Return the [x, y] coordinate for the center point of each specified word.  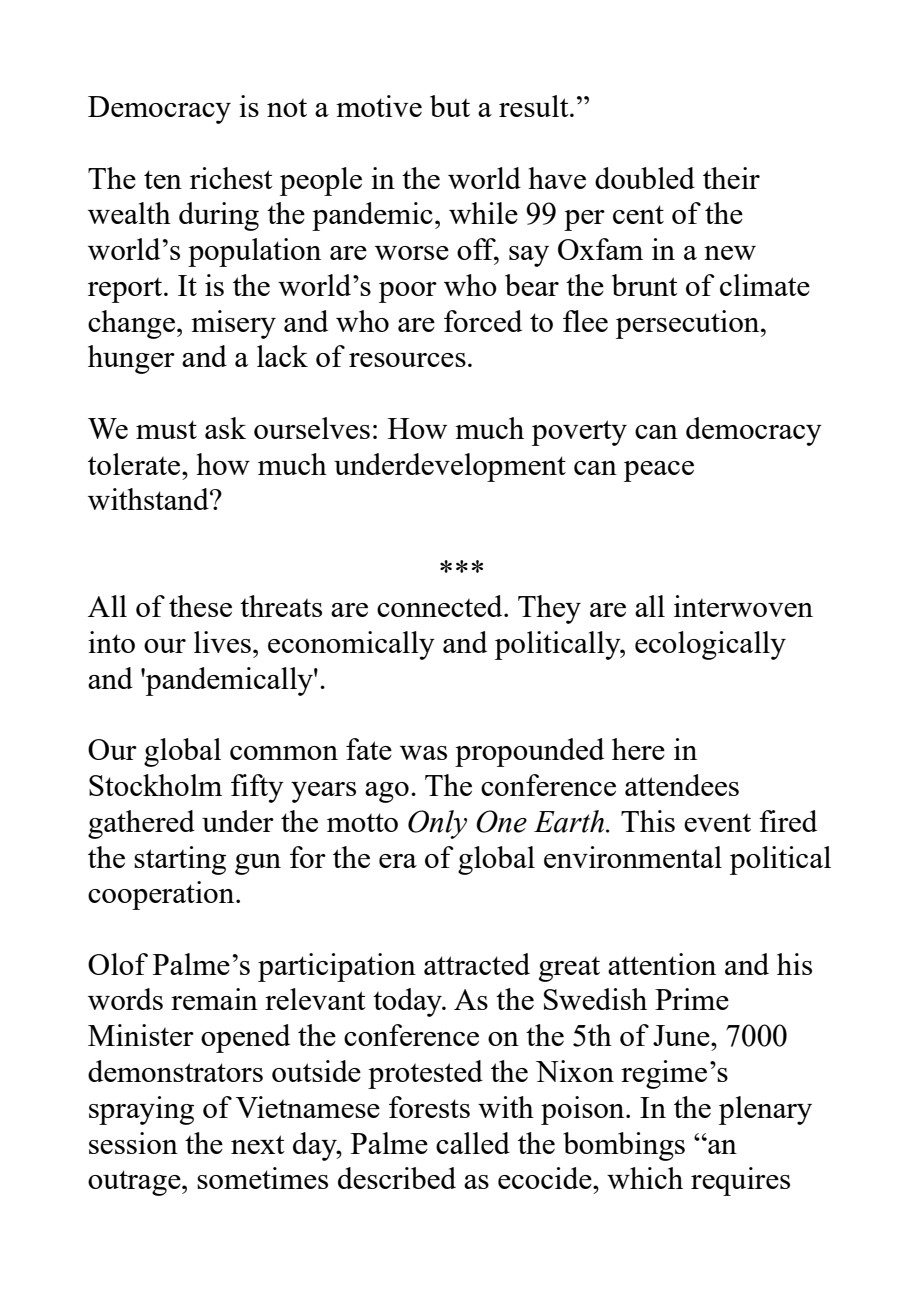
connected [441, 606]
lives [222, 642]
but [450, 106]
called [473, 1143]
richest [231, 178]
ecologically [710, 645]
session [133, 1143]
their [731, 178]
